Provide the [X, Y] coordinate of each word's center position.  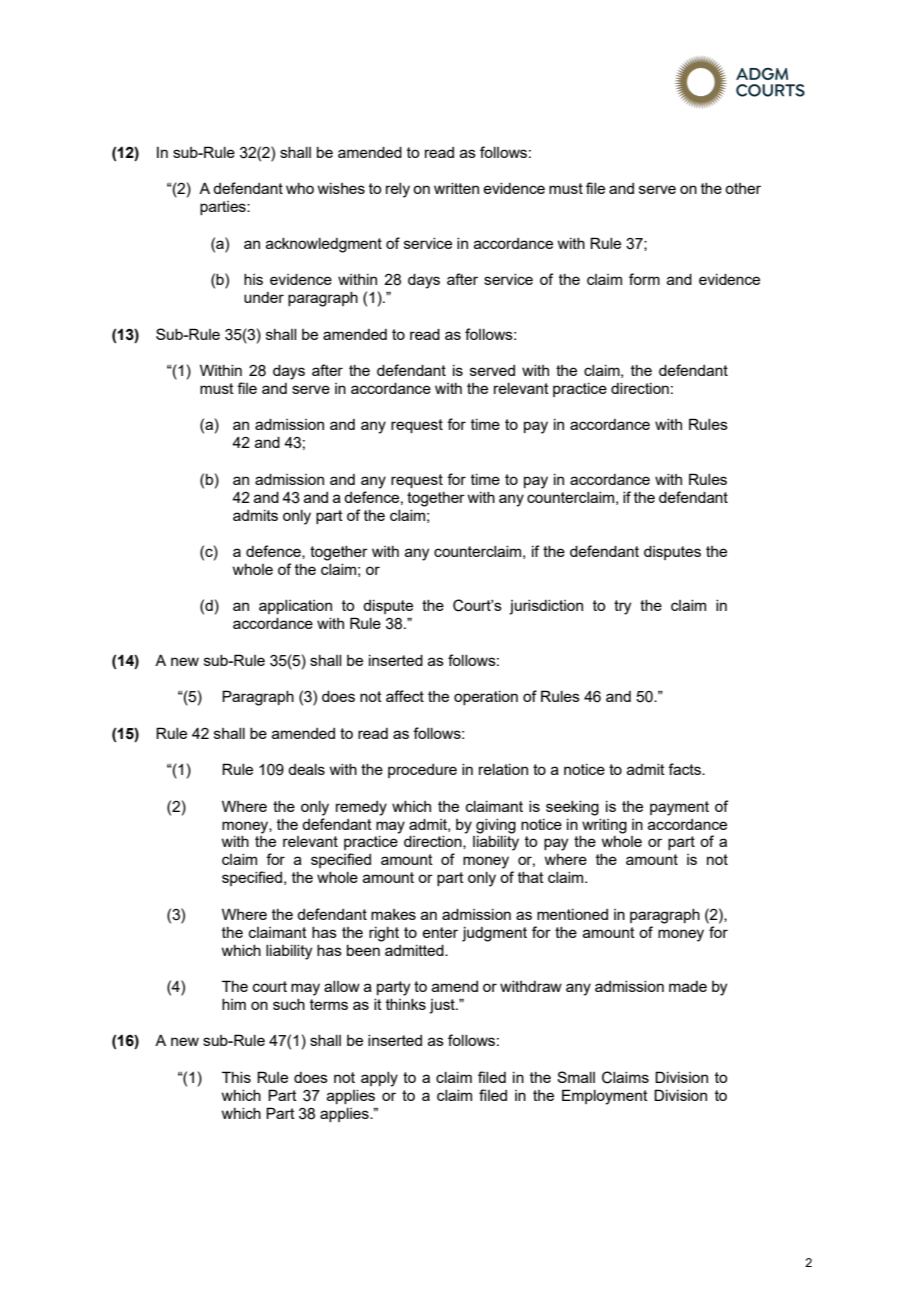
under [264, 297]
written [456, 188]
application [295, 607]
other [743, 188]
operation [486, 698]
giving [496, 826]
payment [679, 808]
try [622, 607]
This [236, 1077]
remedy [361, 808]
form [644, 279]
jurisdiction [546, 607]
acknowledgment [324, 245]
